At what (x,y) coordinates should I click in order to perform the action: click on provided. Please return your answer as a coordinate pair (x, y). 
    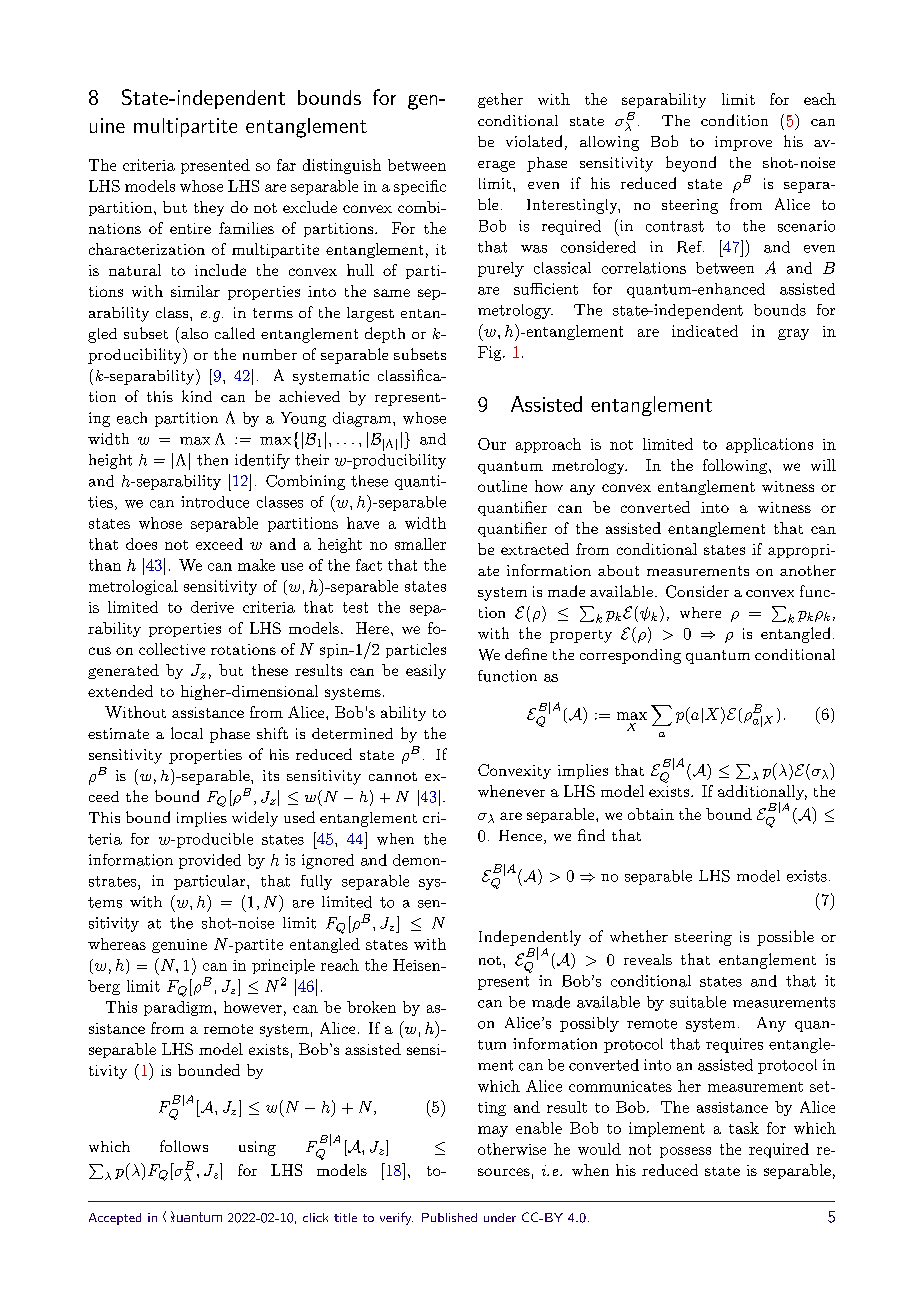
    Looking at the image, I should click on (210, 861).
